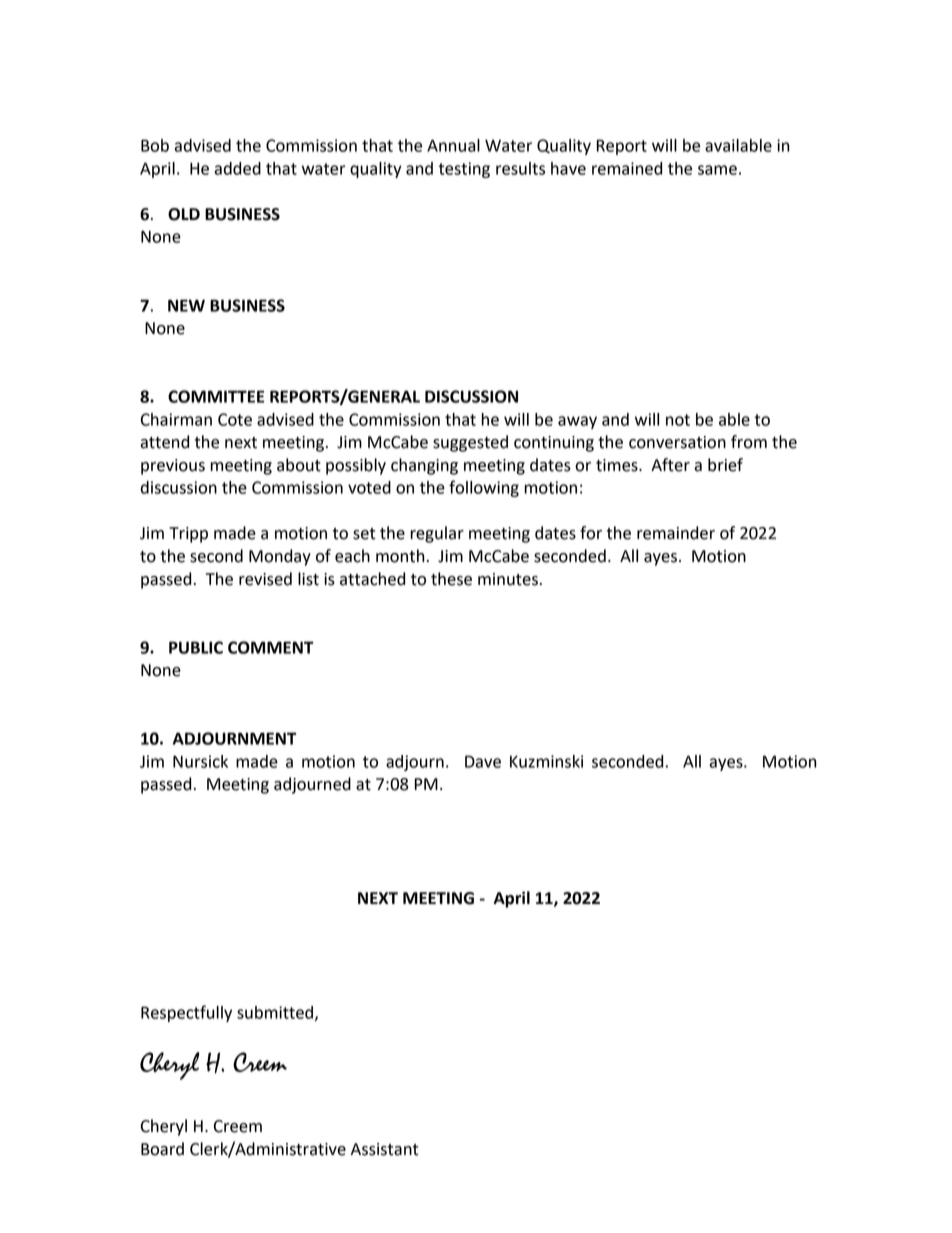  I want to click on testing, so click(464, 170).
